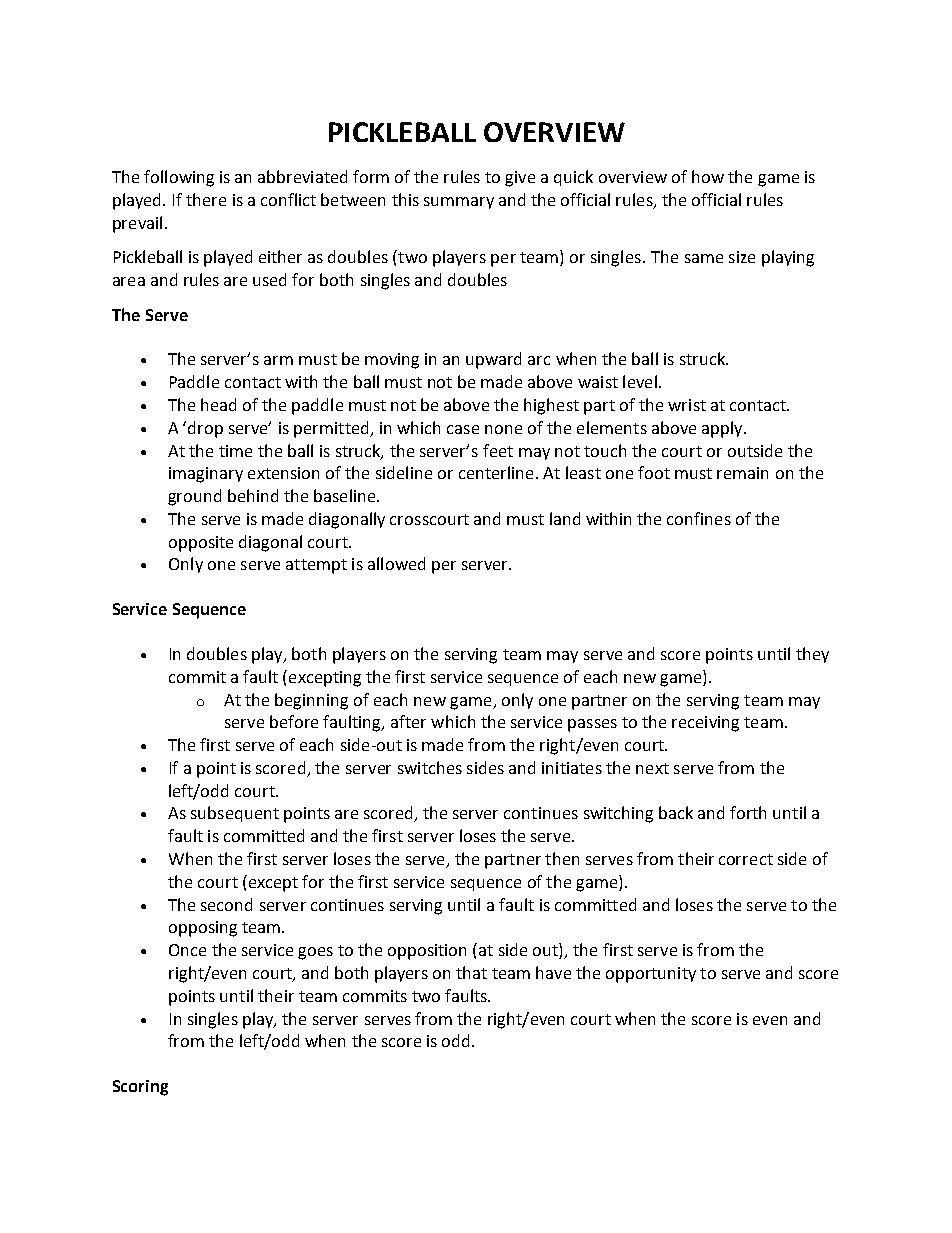 This page has width=952, height=1233. What do you see at coordinates (708, 176) in the page?
I see `how` at bounding box center [708, 176].
